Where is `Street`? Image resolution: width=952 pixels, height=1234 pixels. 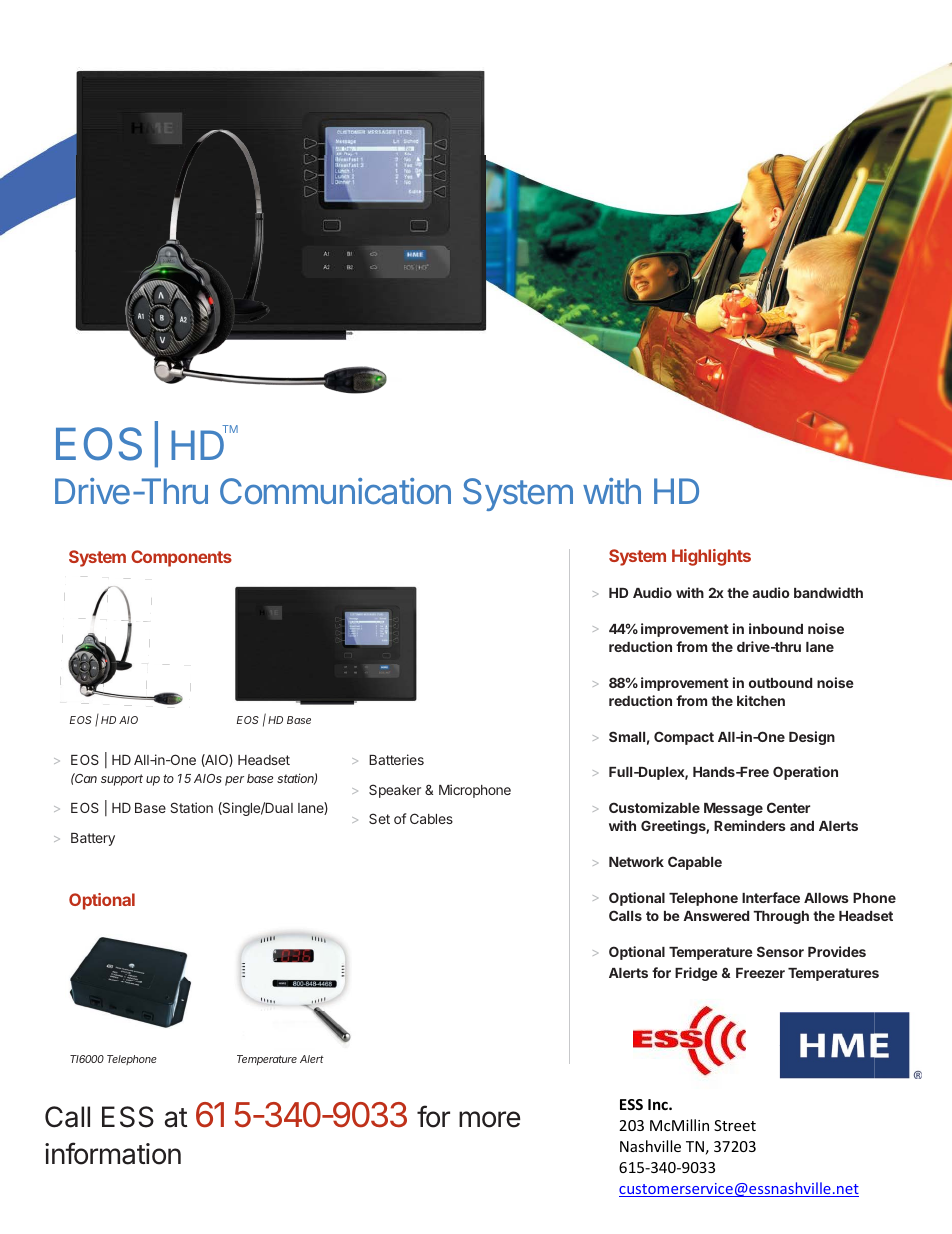
Street is located at coordinates (735, 1125).
